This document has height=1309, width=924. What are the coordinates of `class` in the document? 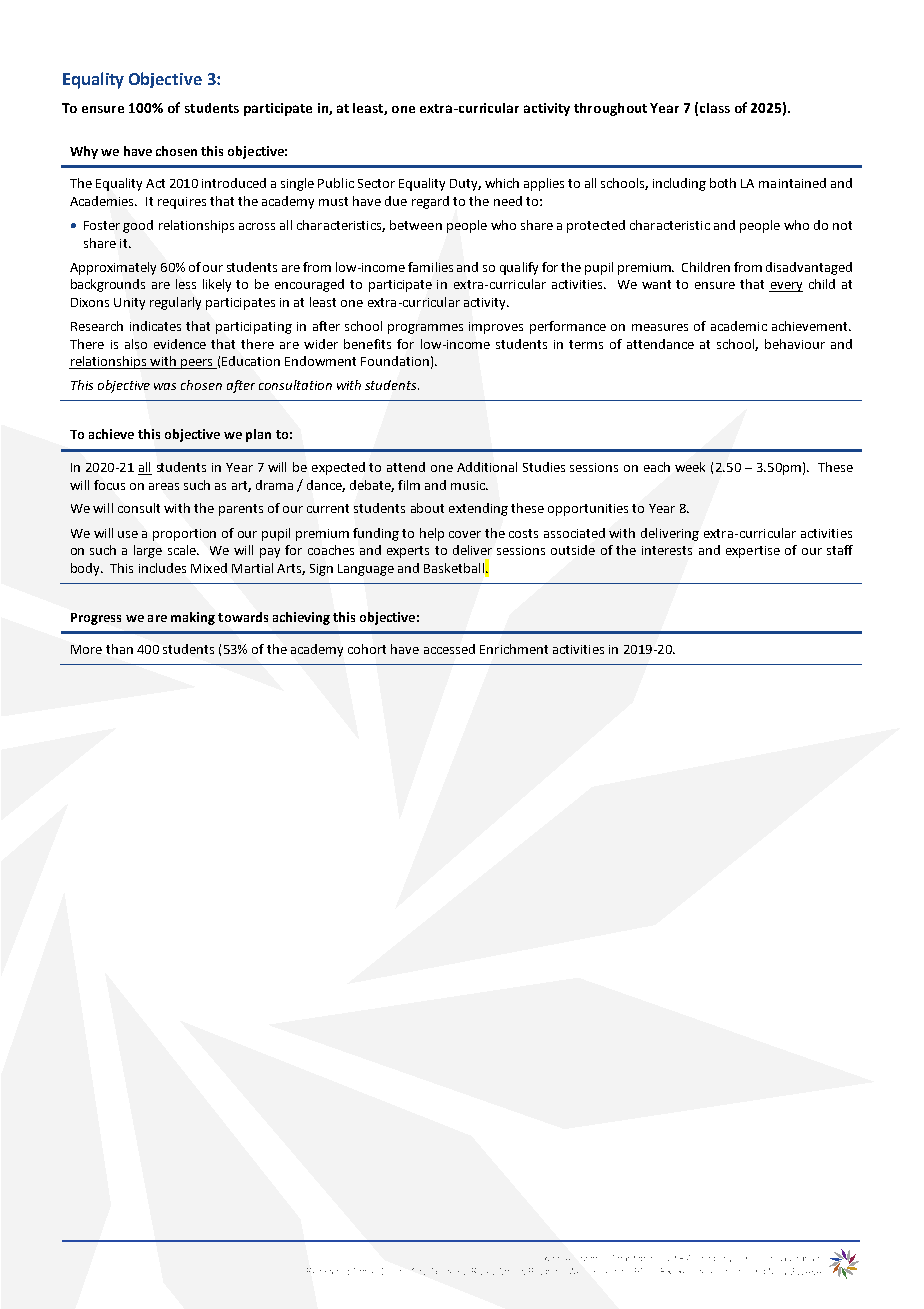 It's located at (715, 108).
